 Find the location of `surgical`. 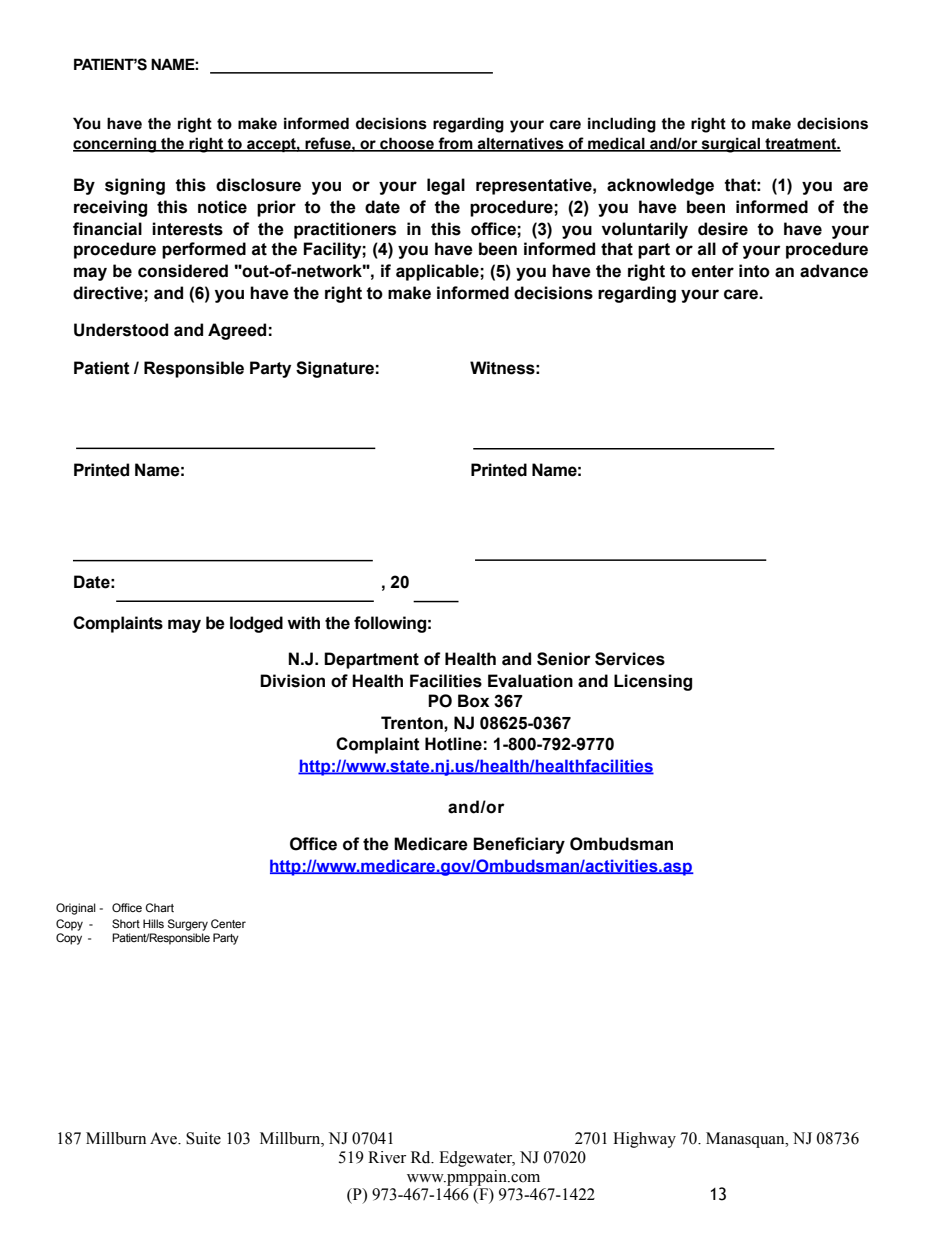

surgical is located at coordinates (731, 145).
